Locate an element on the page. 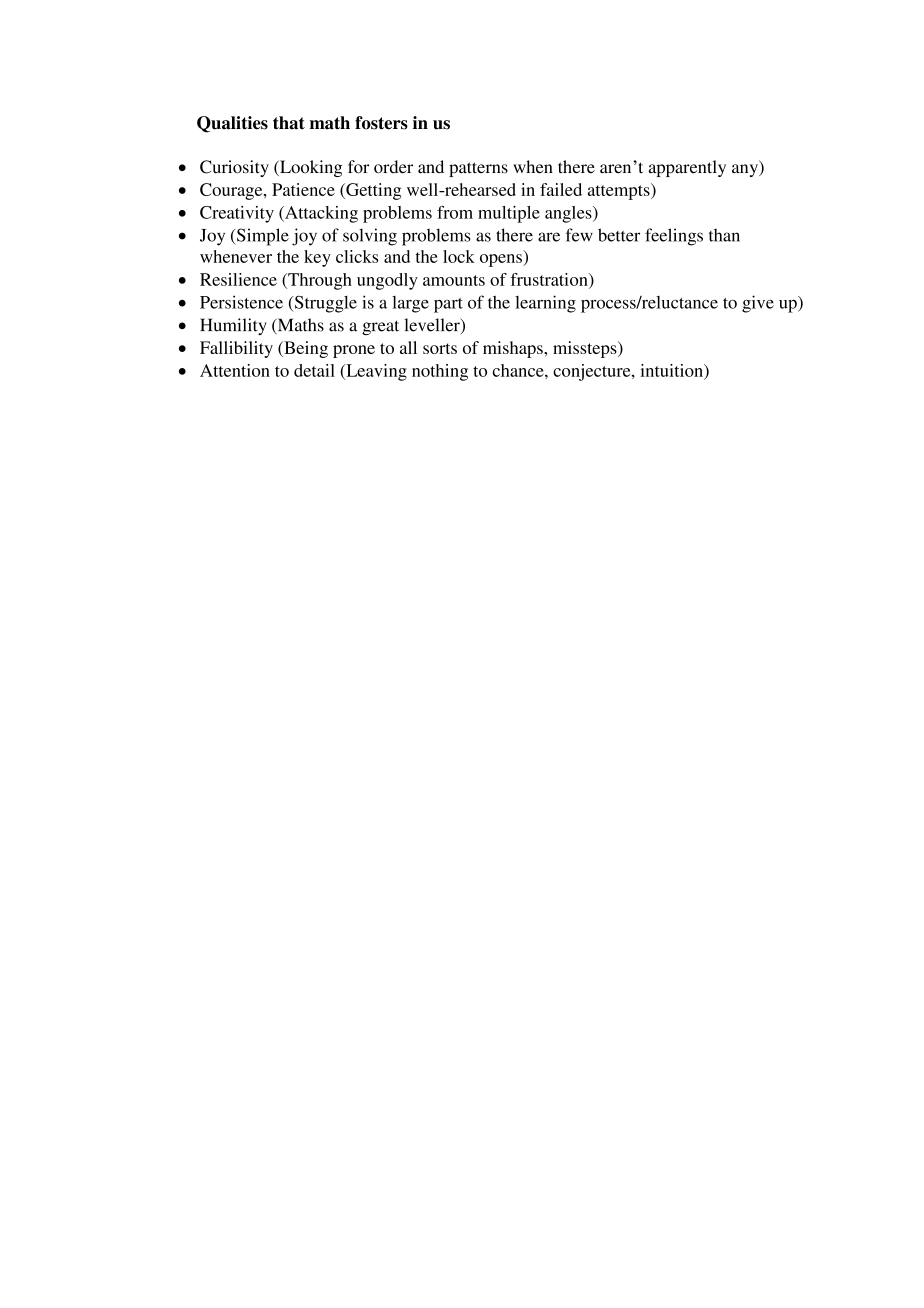 This document has width=924, height=1308. detail is located at coordinates (314, 370).
